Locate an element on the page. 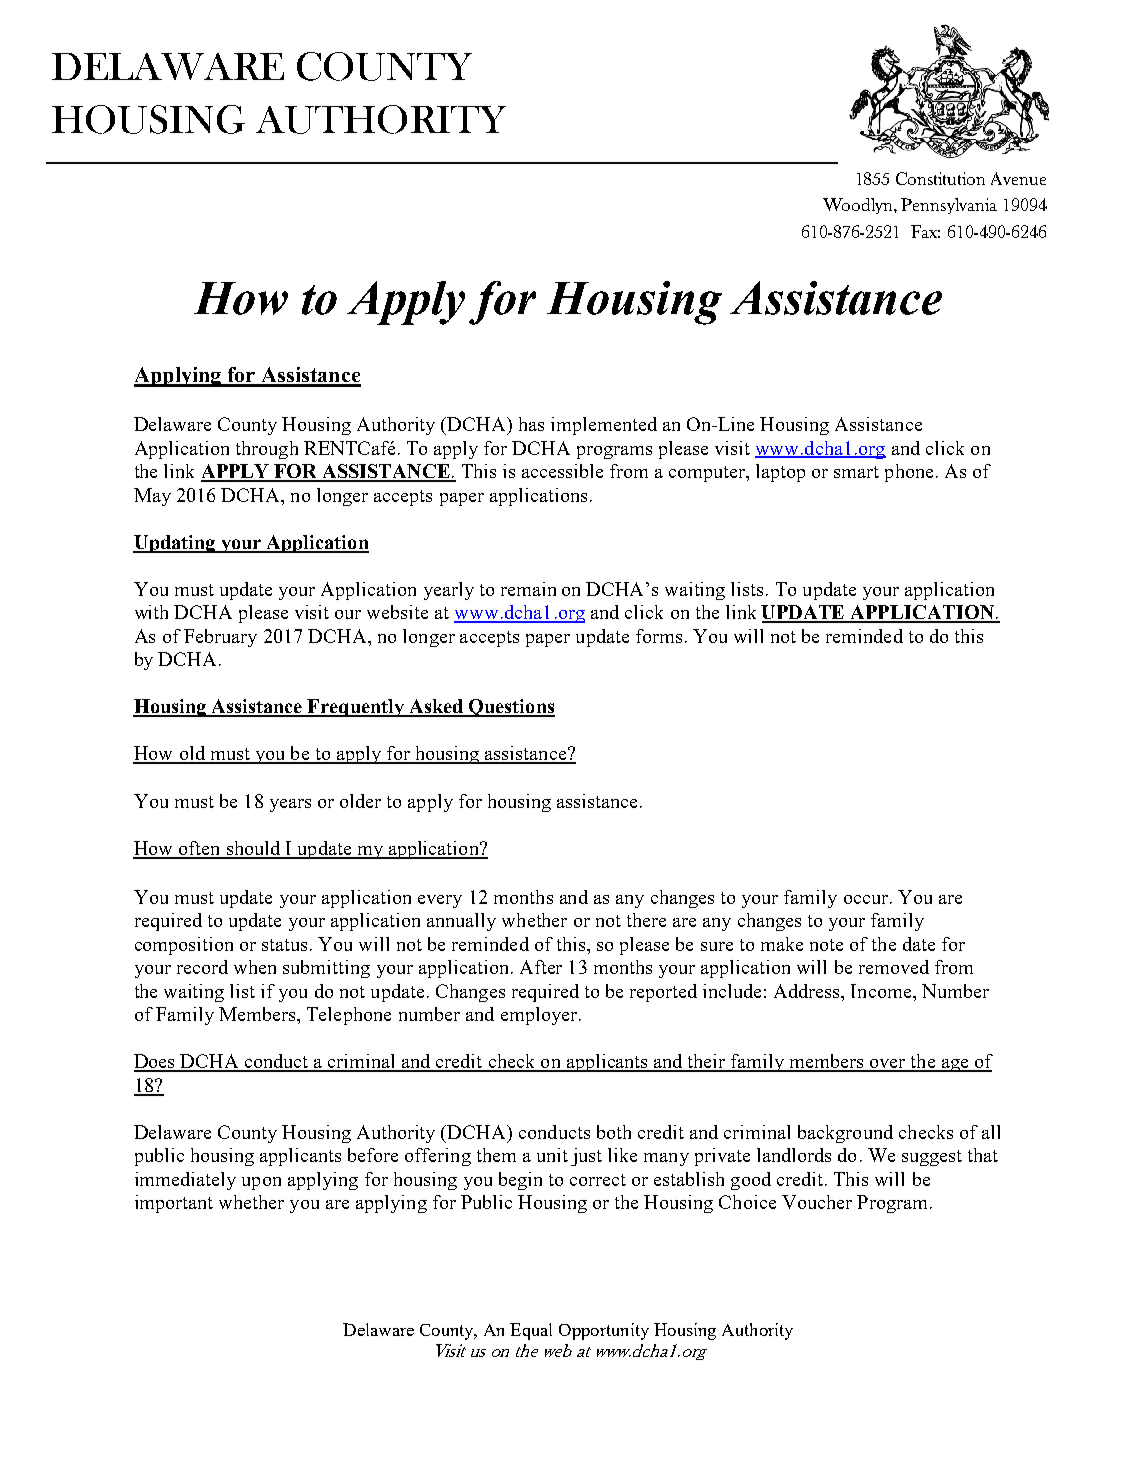 The width and height of the document is (1137, 1471). Equal is located at coordinates (531, 1331).
